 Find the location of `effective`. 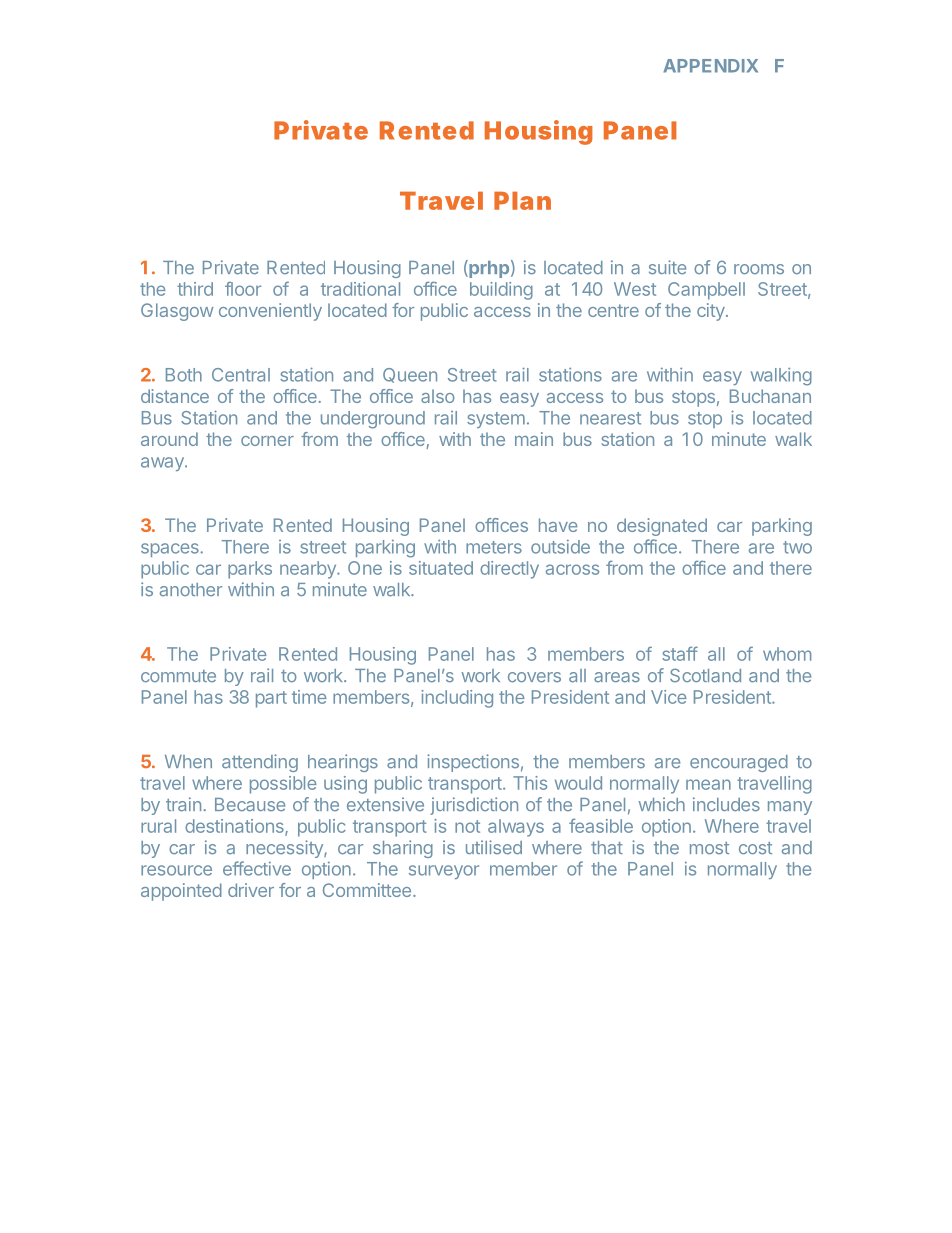

effective is located at coordinates (257, 868).
